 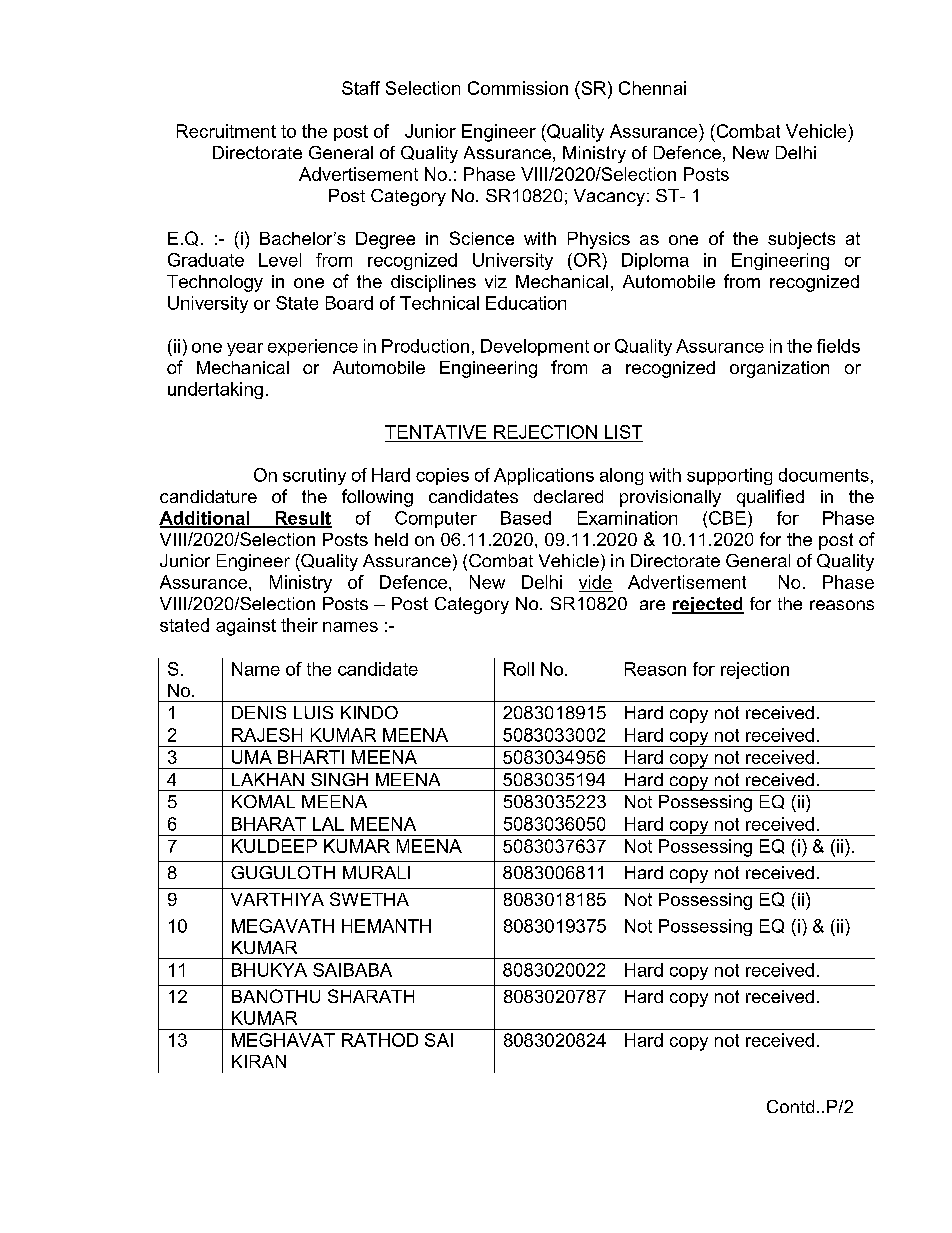 I want to click on rejected, so click(x=708, y=605).
